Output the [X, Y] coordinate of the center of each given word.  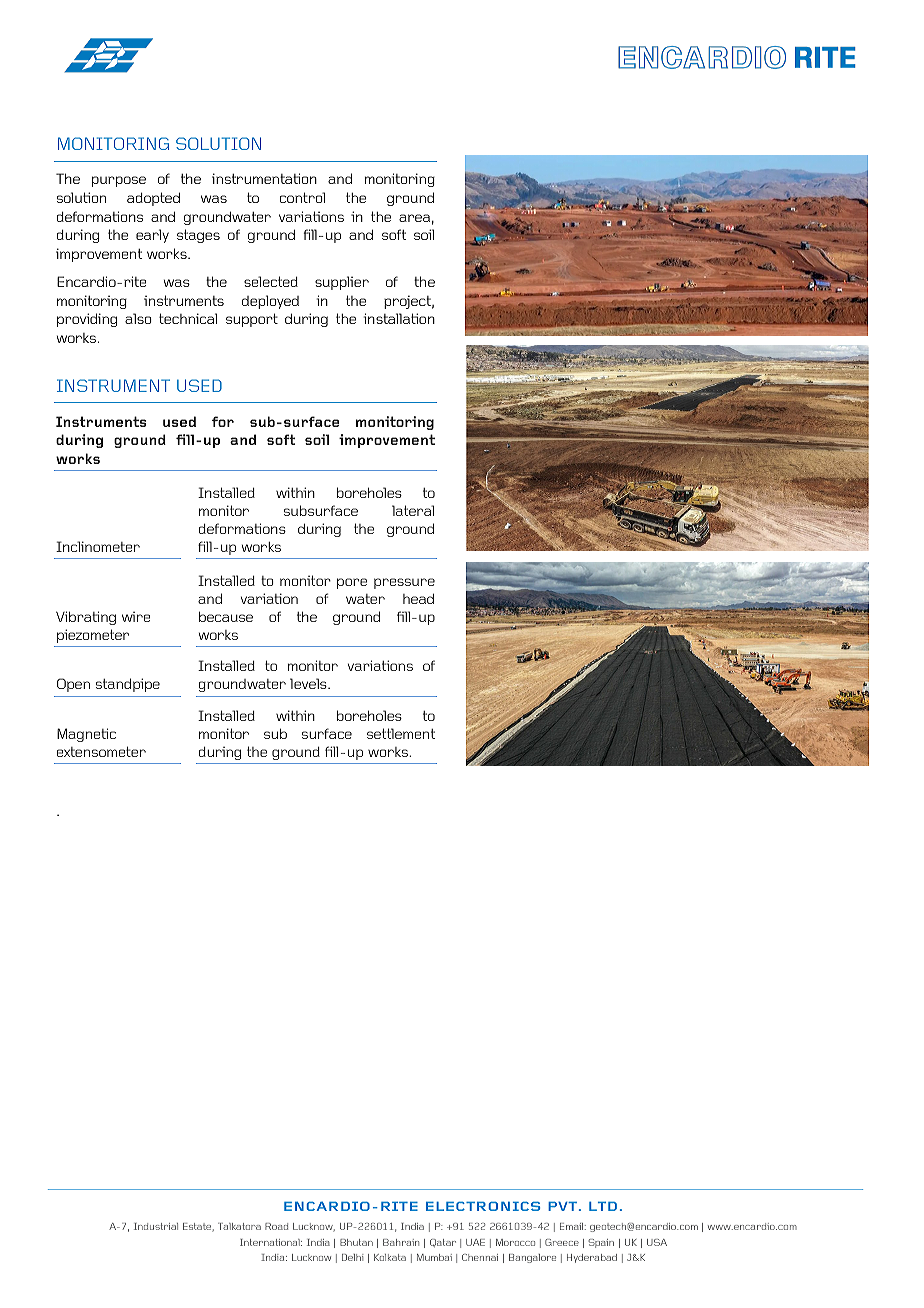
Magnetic [86, 735]
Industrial [156, 1226]
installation [399, 318]
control [302, 197]
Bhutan [356, 1242]
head [418, 598]
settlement [401, 733]
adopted [153, 199]
